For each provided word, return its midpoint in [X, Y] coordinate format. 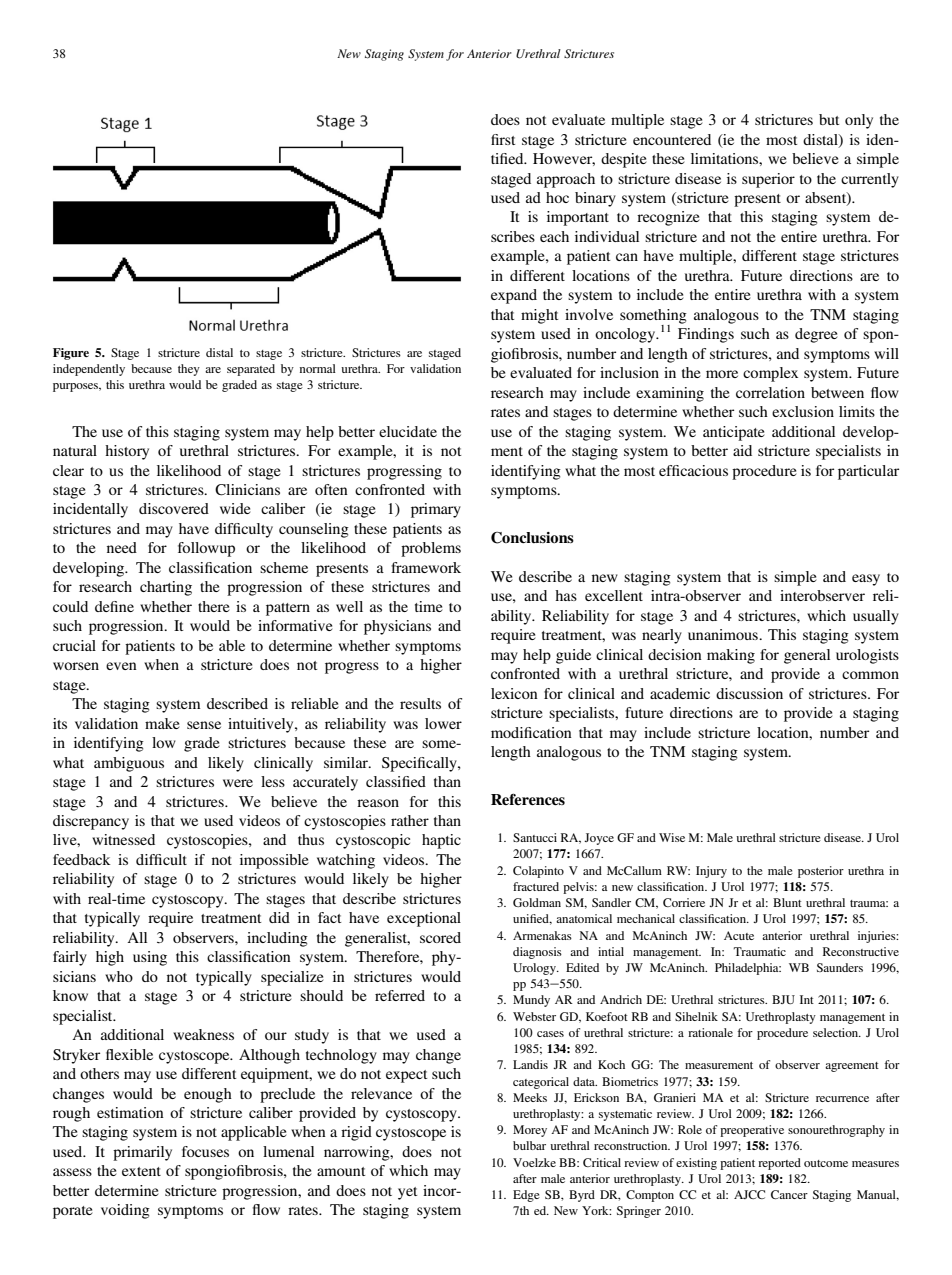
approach [566, 180]
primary [436, 510]
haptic [441, 841]
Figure [71, 354]
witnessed [123, 839]
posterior [821, 872]
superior [768, 180]
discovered [174, 508]
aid [742, 450]
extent [141, 1171]
